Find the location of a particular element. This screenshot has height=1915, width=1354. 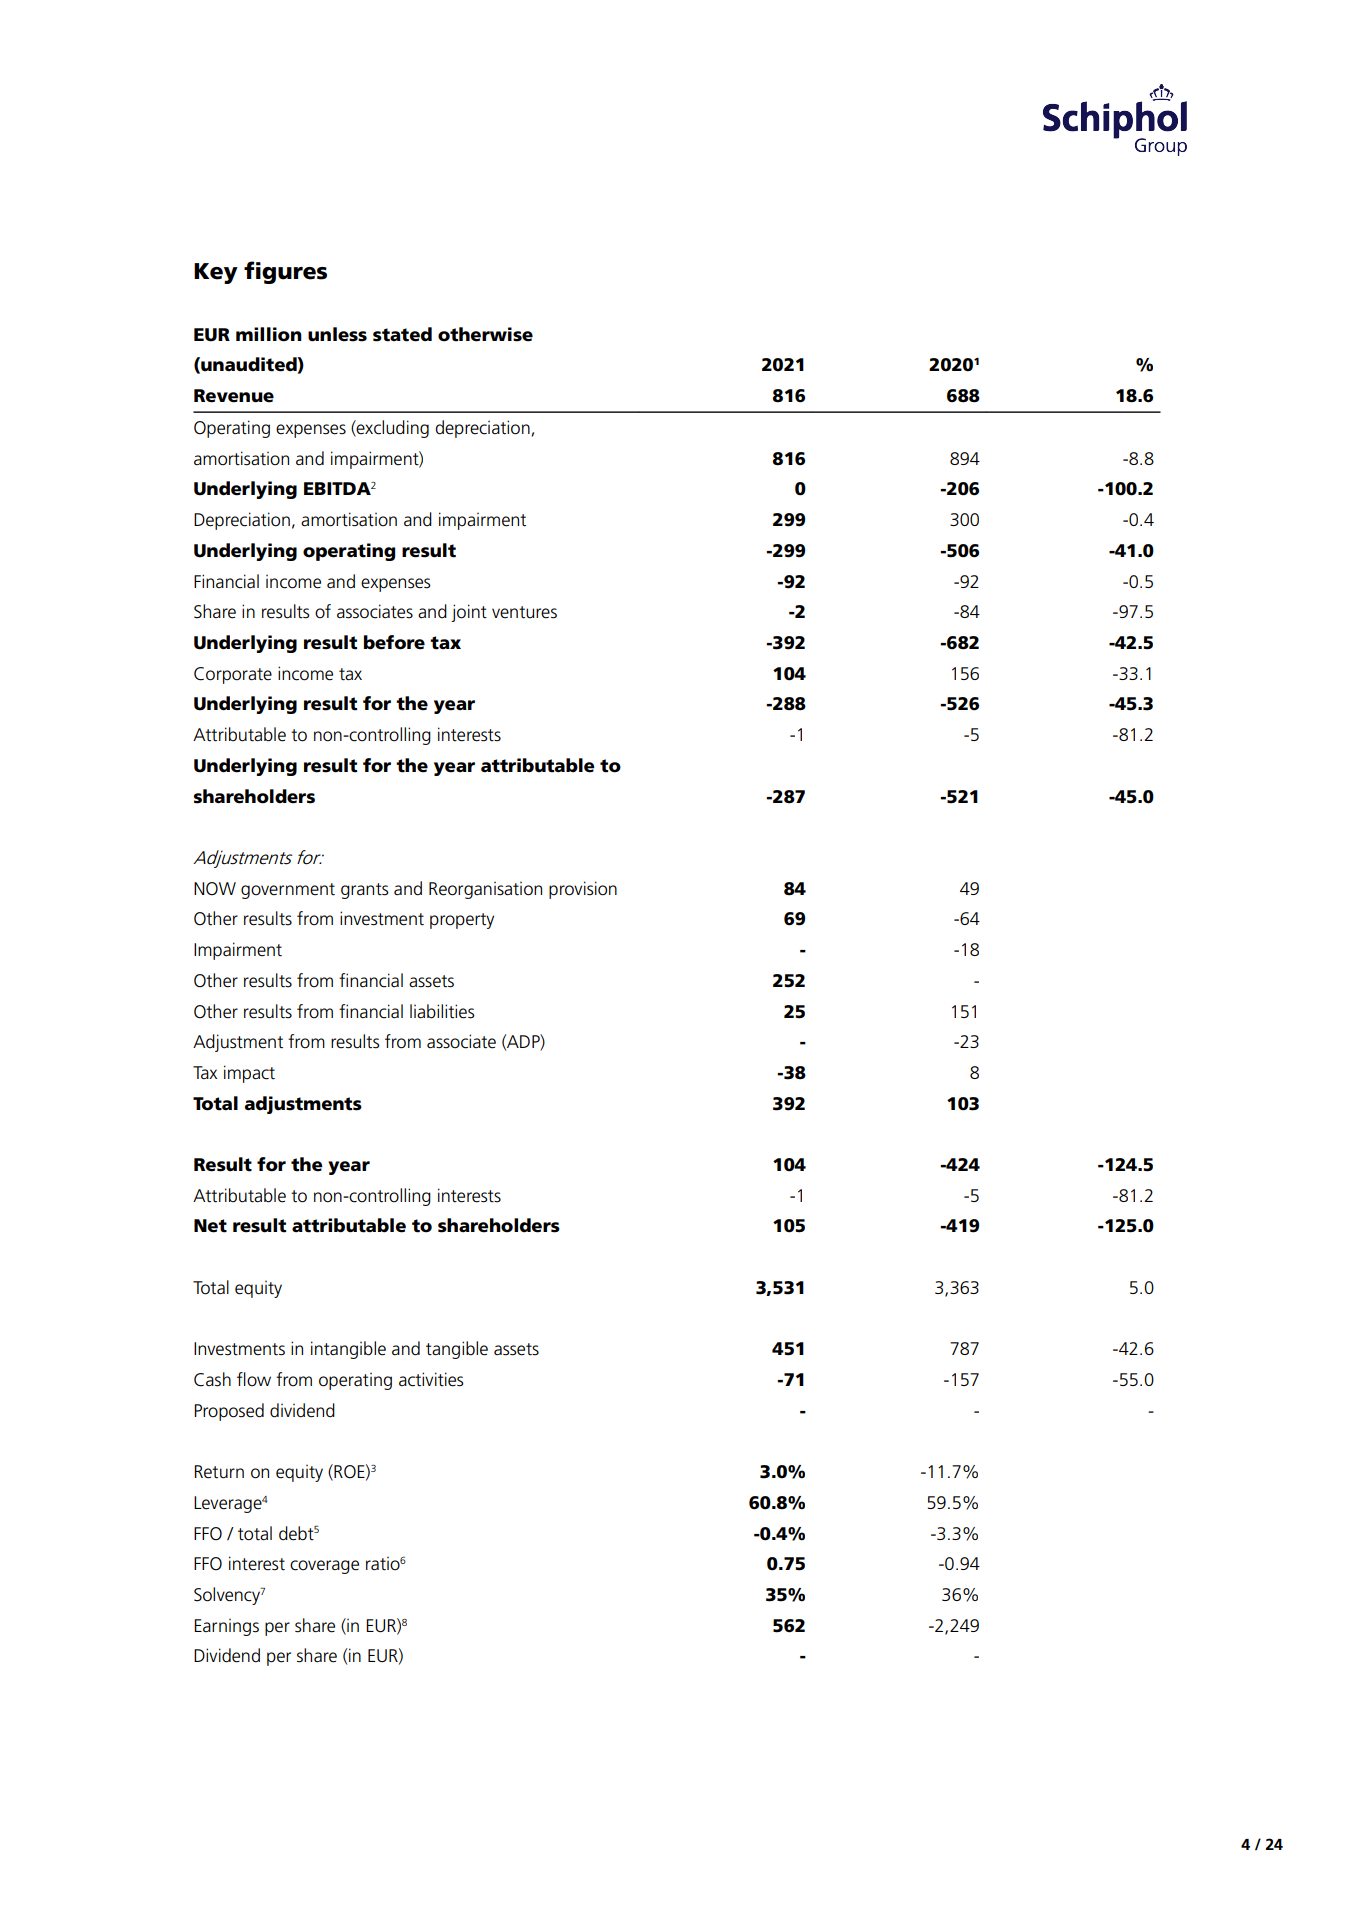

government is located at coordinates (288, 891).
